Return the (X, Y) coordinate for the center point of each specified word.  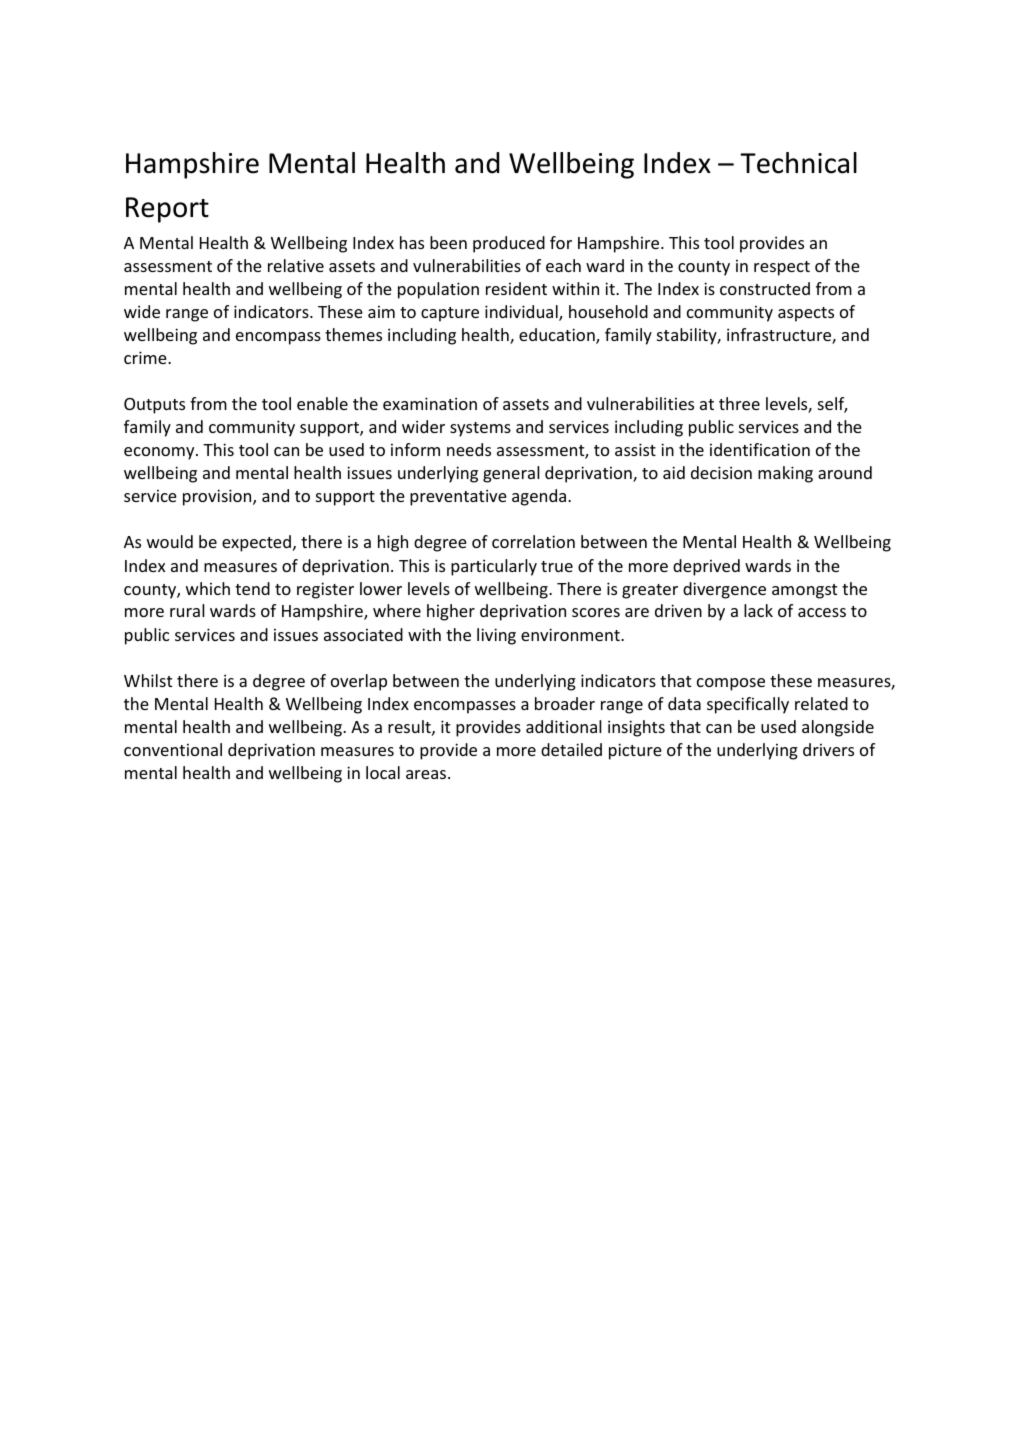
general (511, 474)
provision (218, 497)
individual (522, 313)
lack (758, 610)
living (496, 636)
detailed (571, 749)
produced (509, 244)
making (785, 474)
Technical (798, 163)
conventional (173, 749)
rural (187, 610)
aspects (806, 314)
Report (167, 210)
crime (146, 357)
